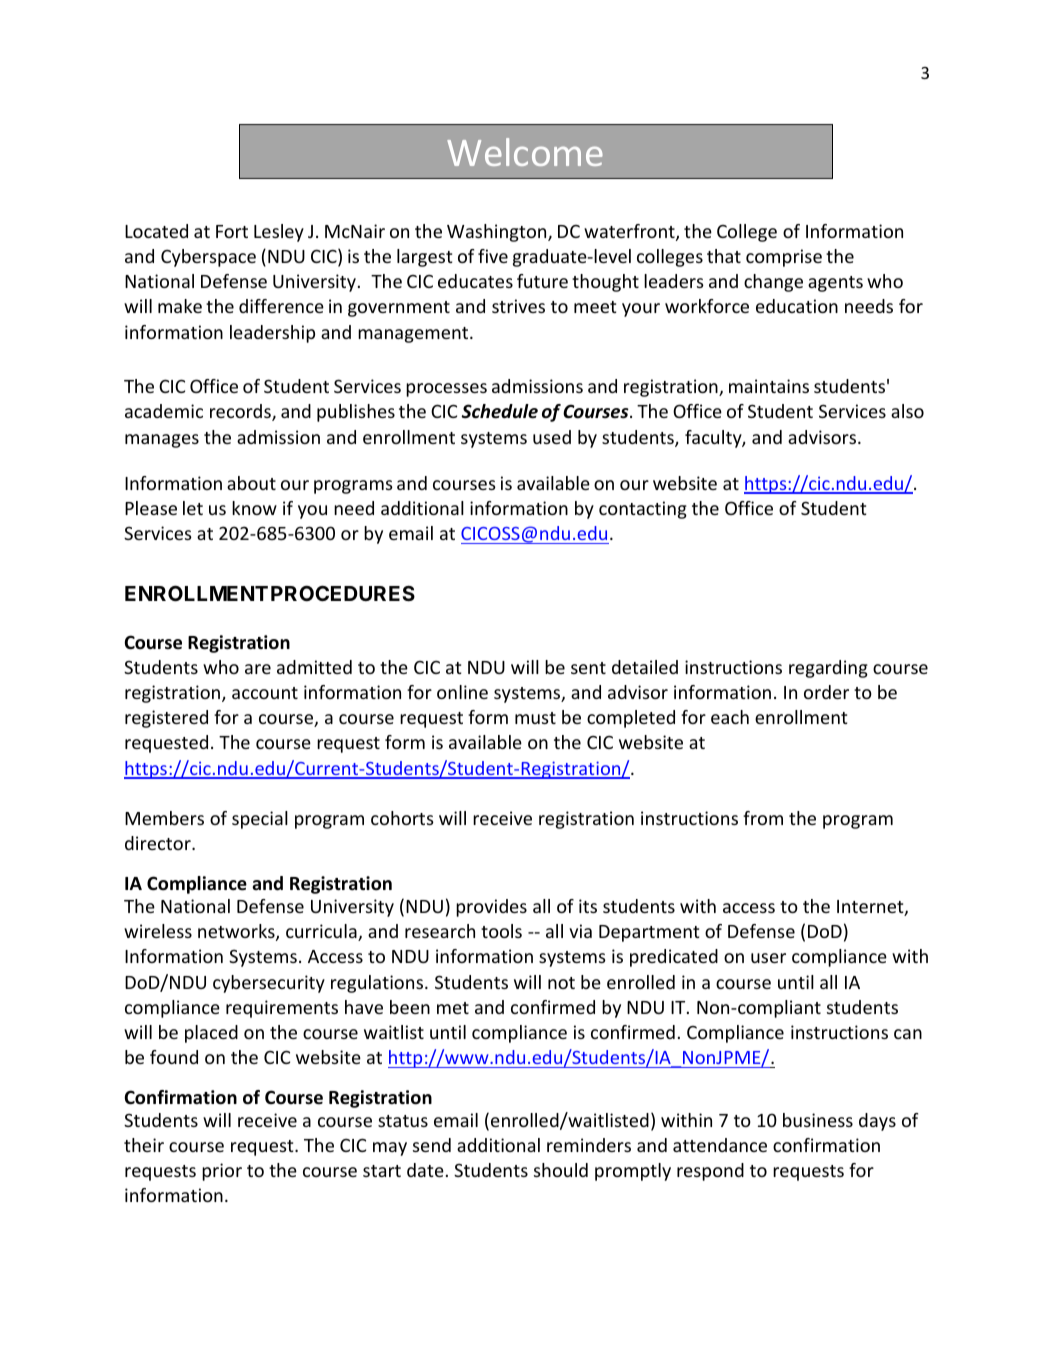  Describe the element at coordinates (222, 1172) in the screenshot. I see `prior` at that location.
